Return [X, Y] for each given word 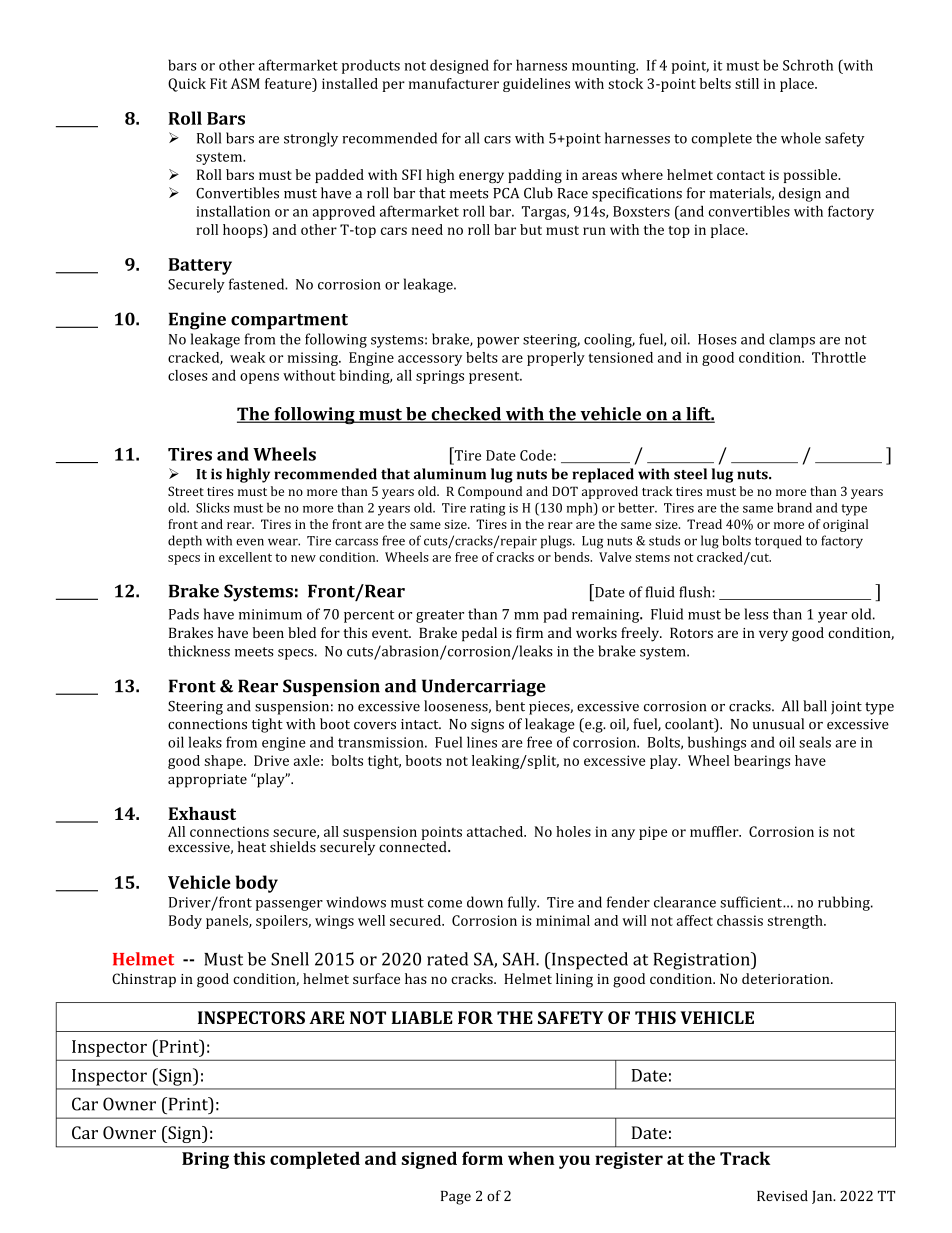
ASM [245, 83]
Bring [205, 1160]
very [773, 636]
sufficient [752, 902]
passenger [289, 905]
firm [529, 632]
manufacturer [454, 83]
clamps [792, 340]
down [485, 902]
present [495, 377]
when [531, 1158]
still [747, 83]
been [268, 632]
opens [259, 378]
